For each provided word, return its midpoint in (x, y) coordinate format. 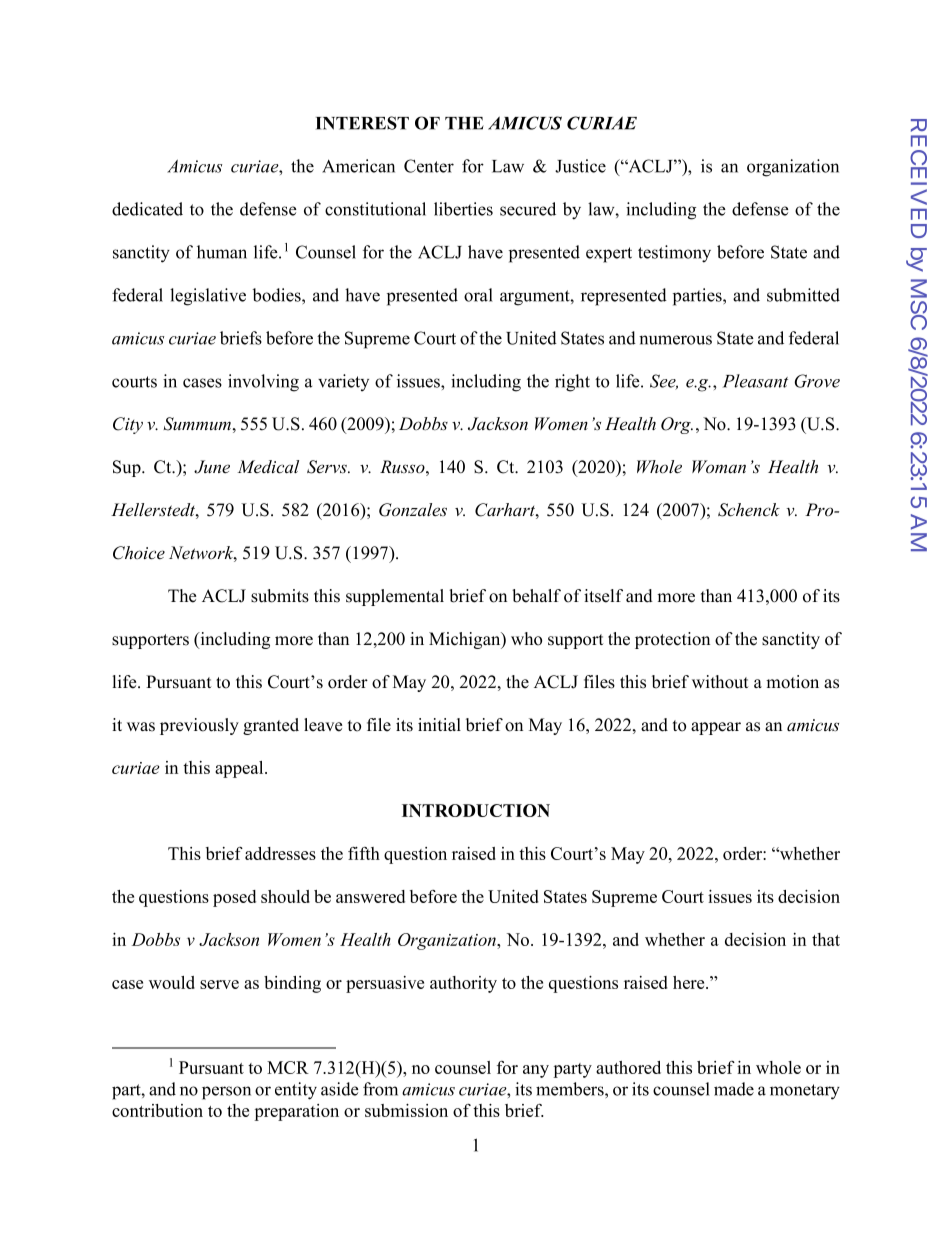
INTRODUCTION (476, 810)
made (734, 1089)
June (212, 467)
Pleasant (755, 381)
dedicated (147, 209)
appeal (240, 769)
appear (716, 728)
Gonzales (413, 510)
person (226, 1093)
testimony (674, 254)
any (536, 1071)
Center (429, 166)
